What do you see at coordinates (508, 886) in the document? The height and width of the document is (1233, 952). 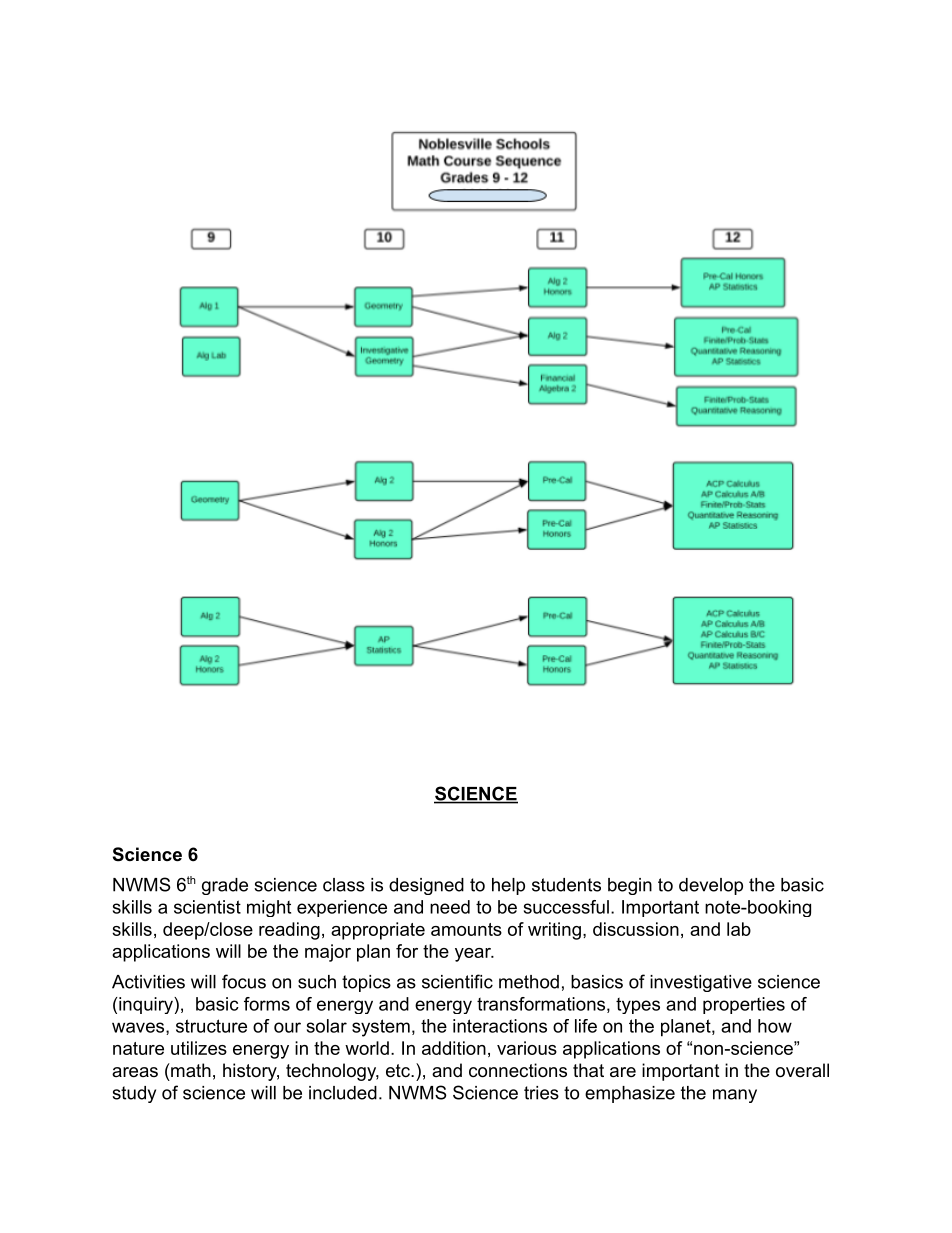 I see `help` at bounding box center [508, 886].
